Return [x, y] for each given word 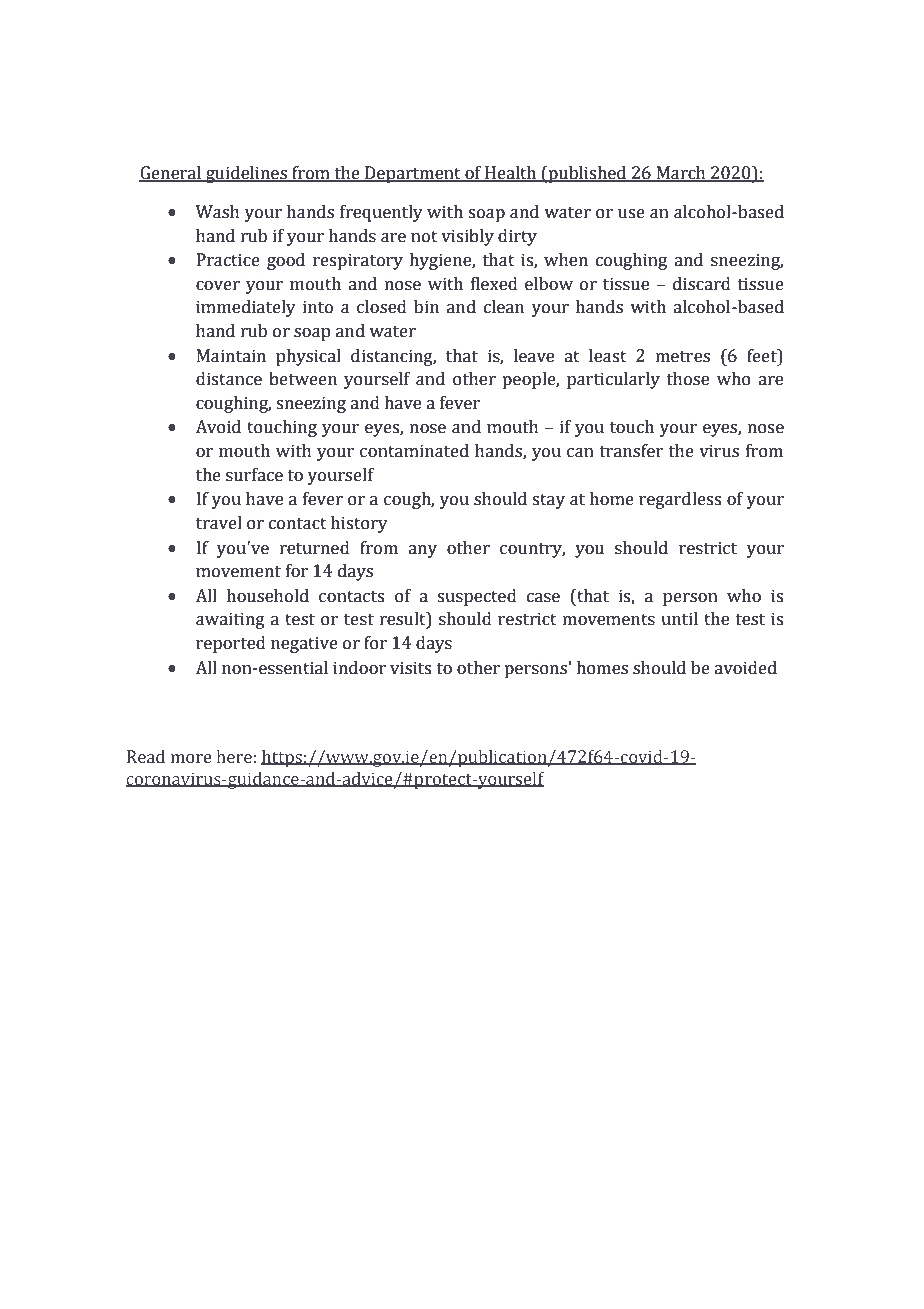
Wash [218, 212]
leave [534, 356]
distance [229, 379]
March [681, 174]
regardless [680, 500]
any [422, 551]
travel [219, 523]
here [234, 757]
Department [413, 174]
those [688, 379]
